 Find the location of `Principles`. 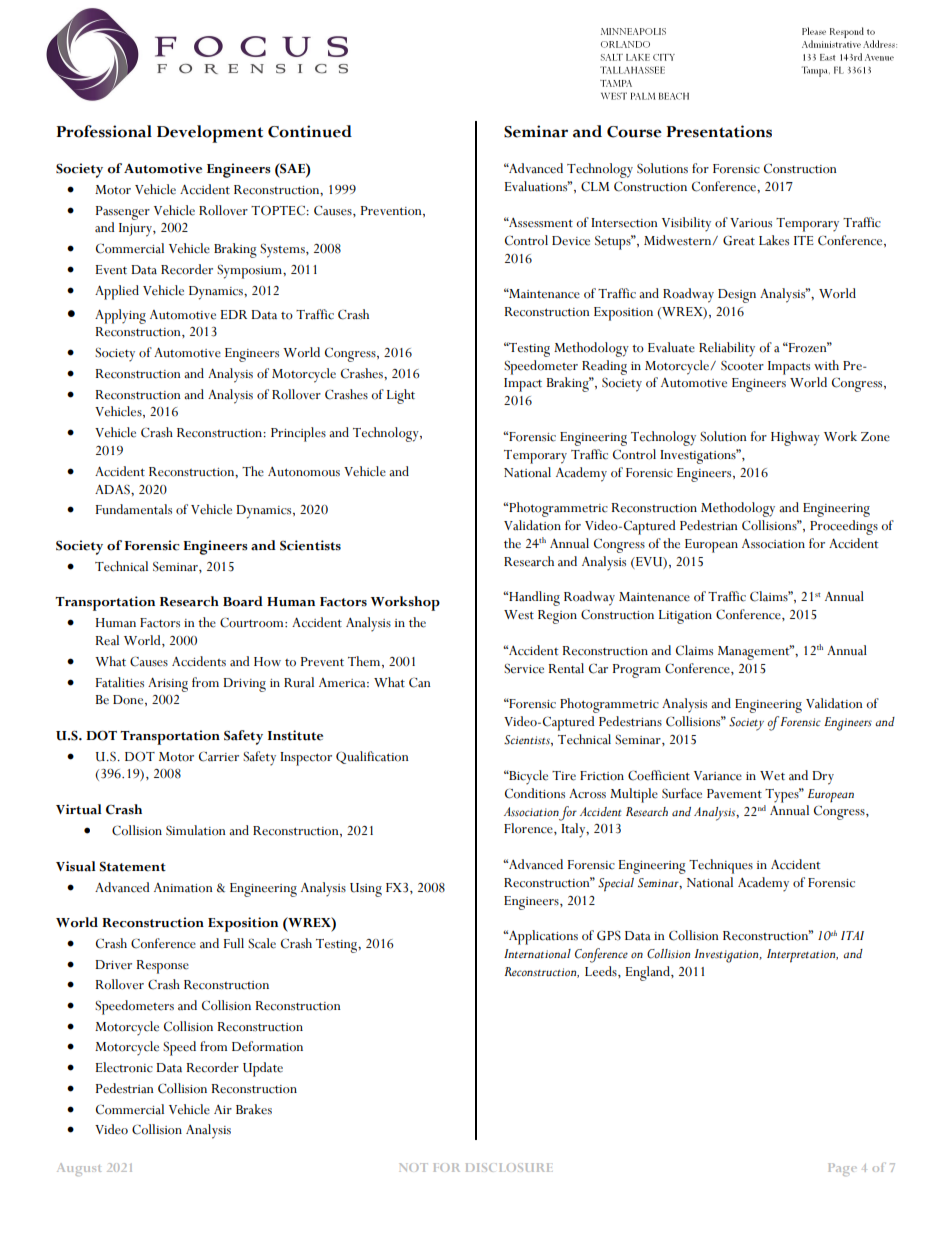

Principles is located at coordinates (298, 434).
